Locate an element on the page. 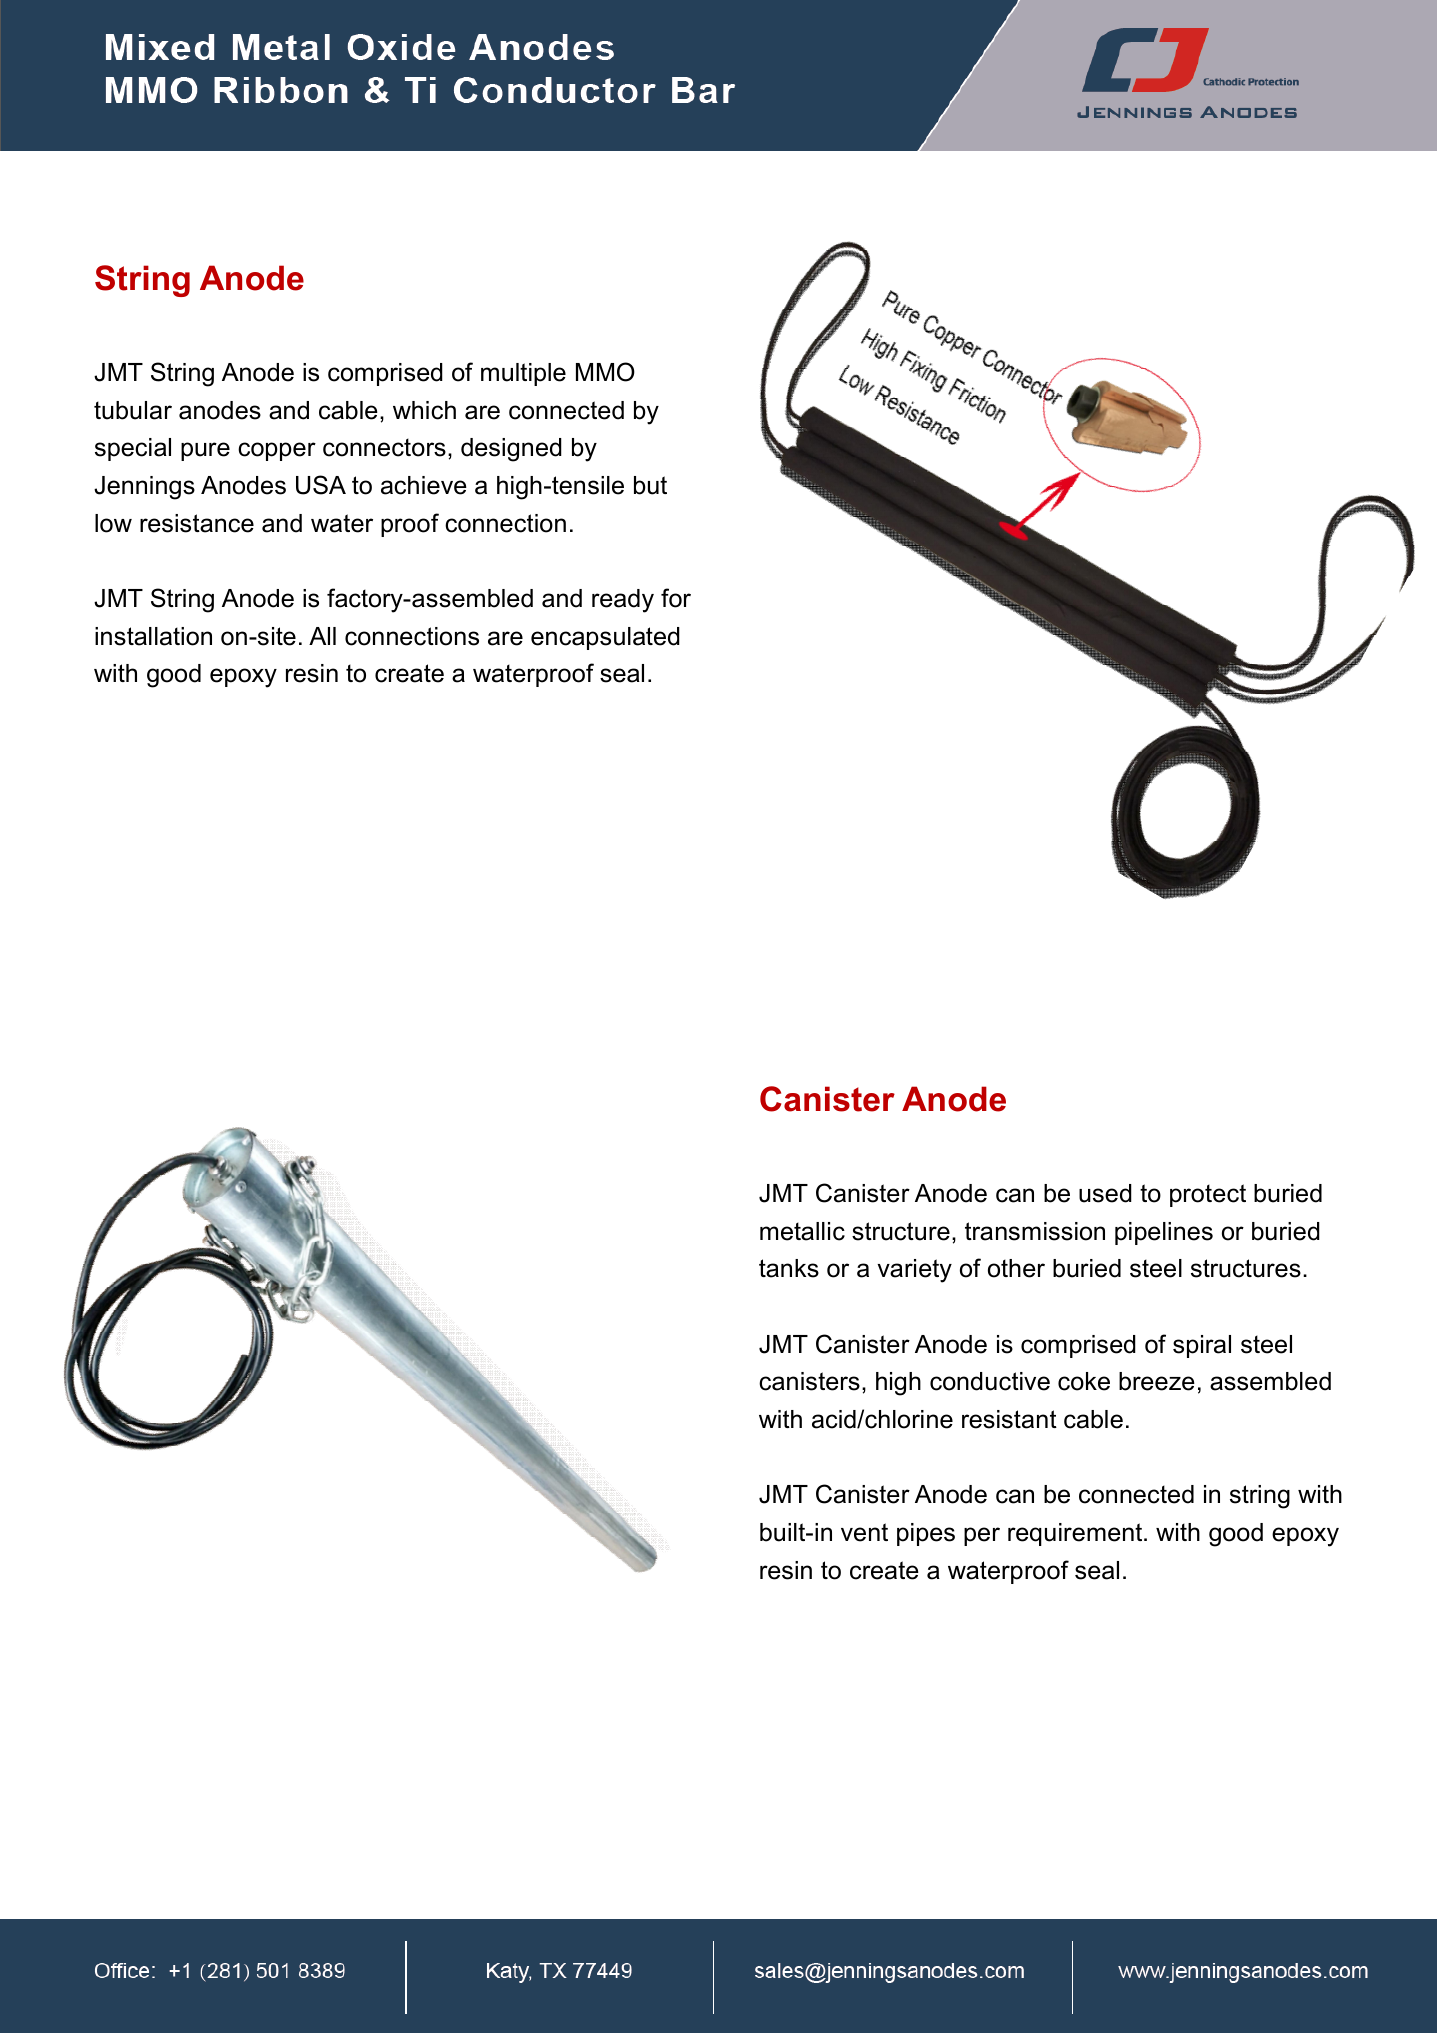 This image has width=1437, height=2033. but is located at coordinates (650, 485).
